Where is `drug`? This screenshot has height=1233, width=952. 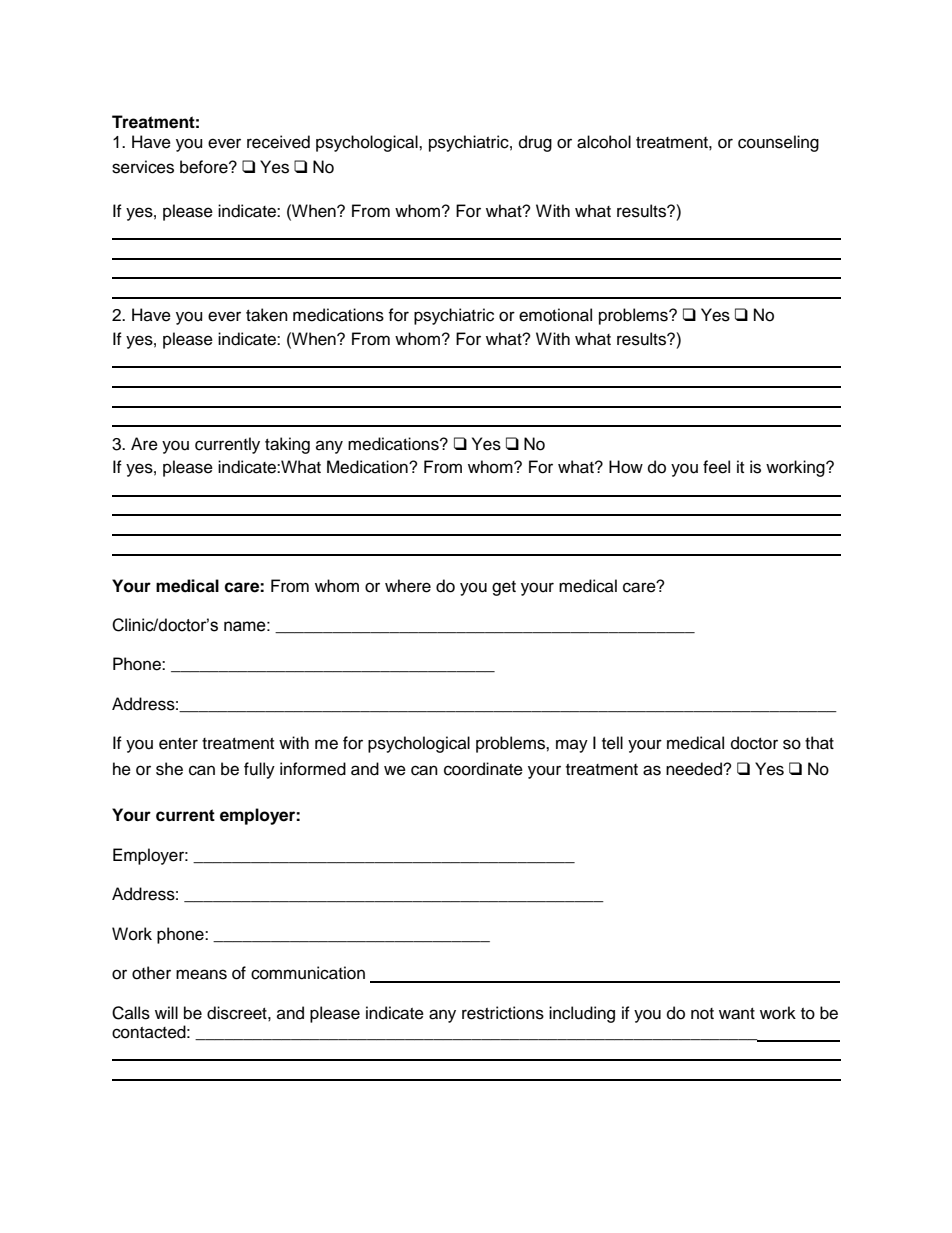
drug is located at coordinates (535, 143).
